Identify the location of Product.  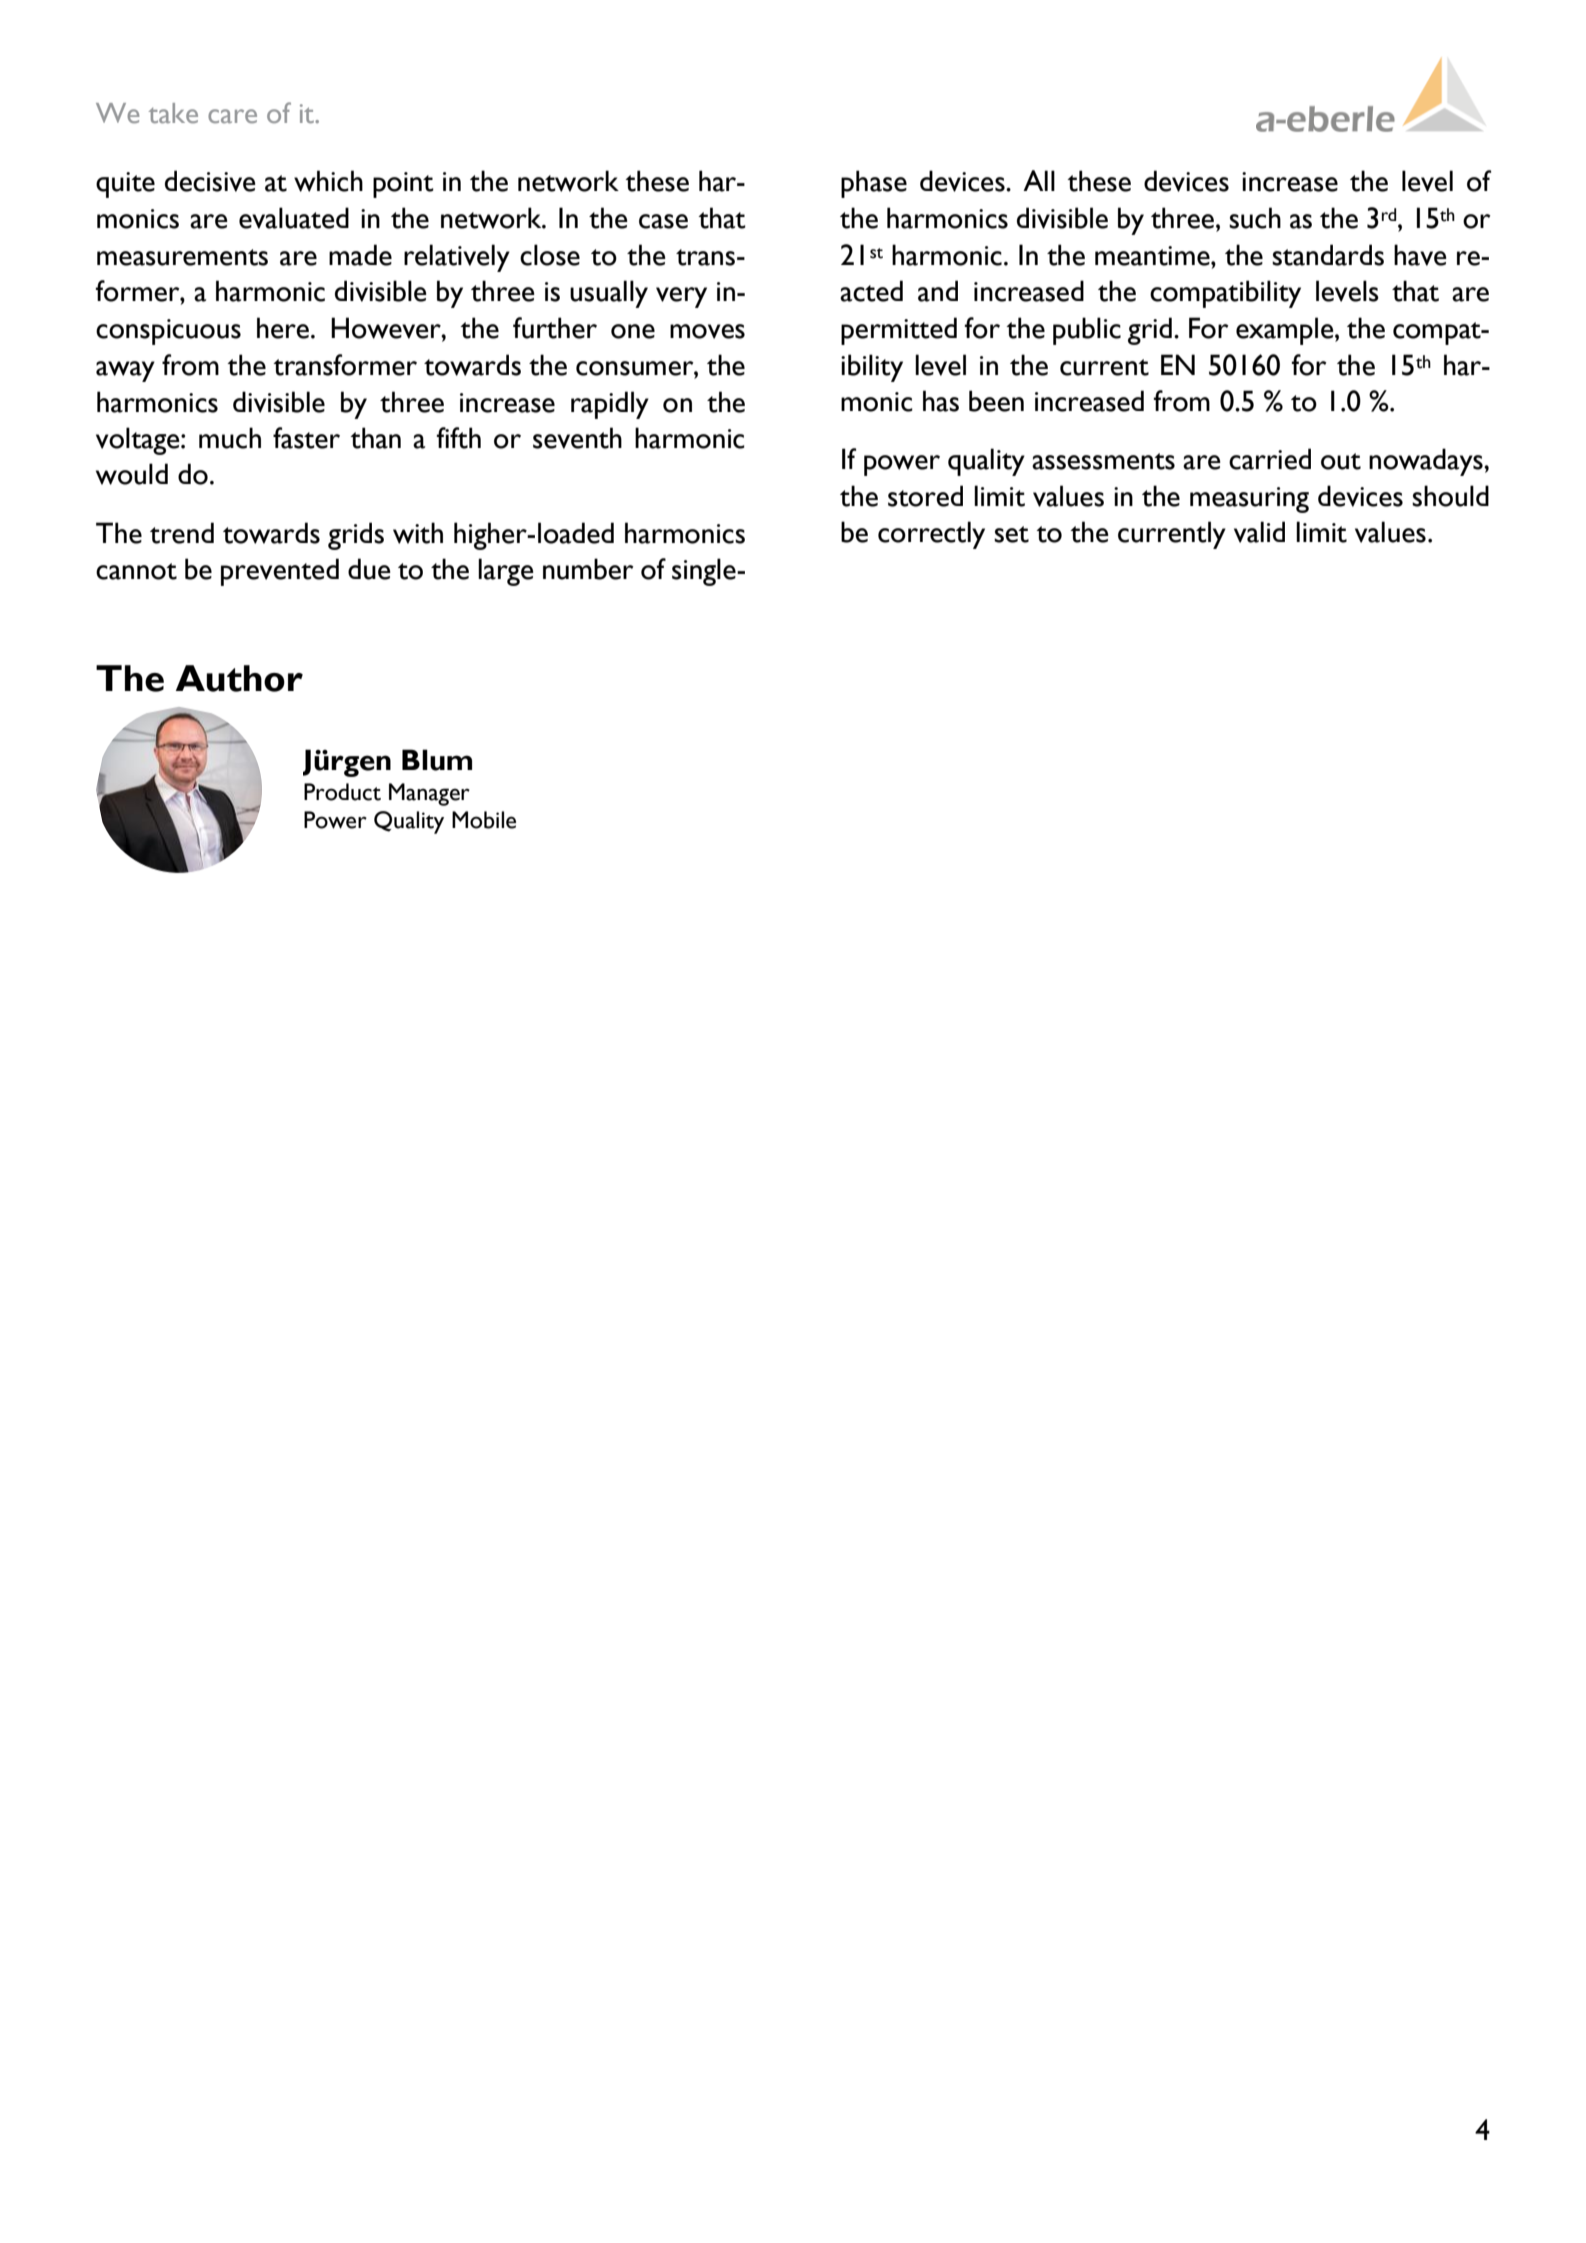
(342, 792).
